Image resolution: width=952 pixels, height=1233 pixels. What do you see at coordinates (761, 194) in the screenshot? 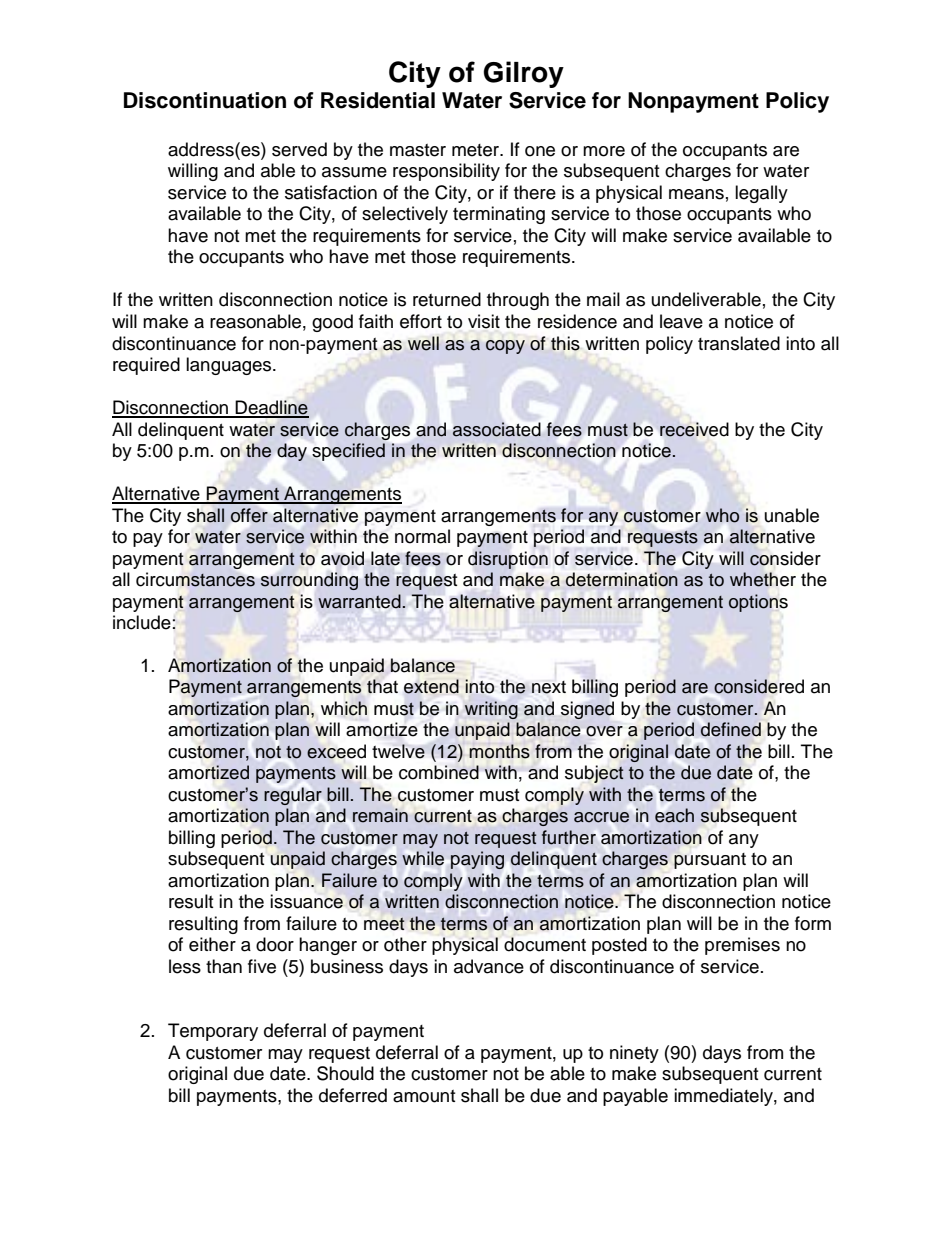
I see `legally` at bounding box center [761, 194].
